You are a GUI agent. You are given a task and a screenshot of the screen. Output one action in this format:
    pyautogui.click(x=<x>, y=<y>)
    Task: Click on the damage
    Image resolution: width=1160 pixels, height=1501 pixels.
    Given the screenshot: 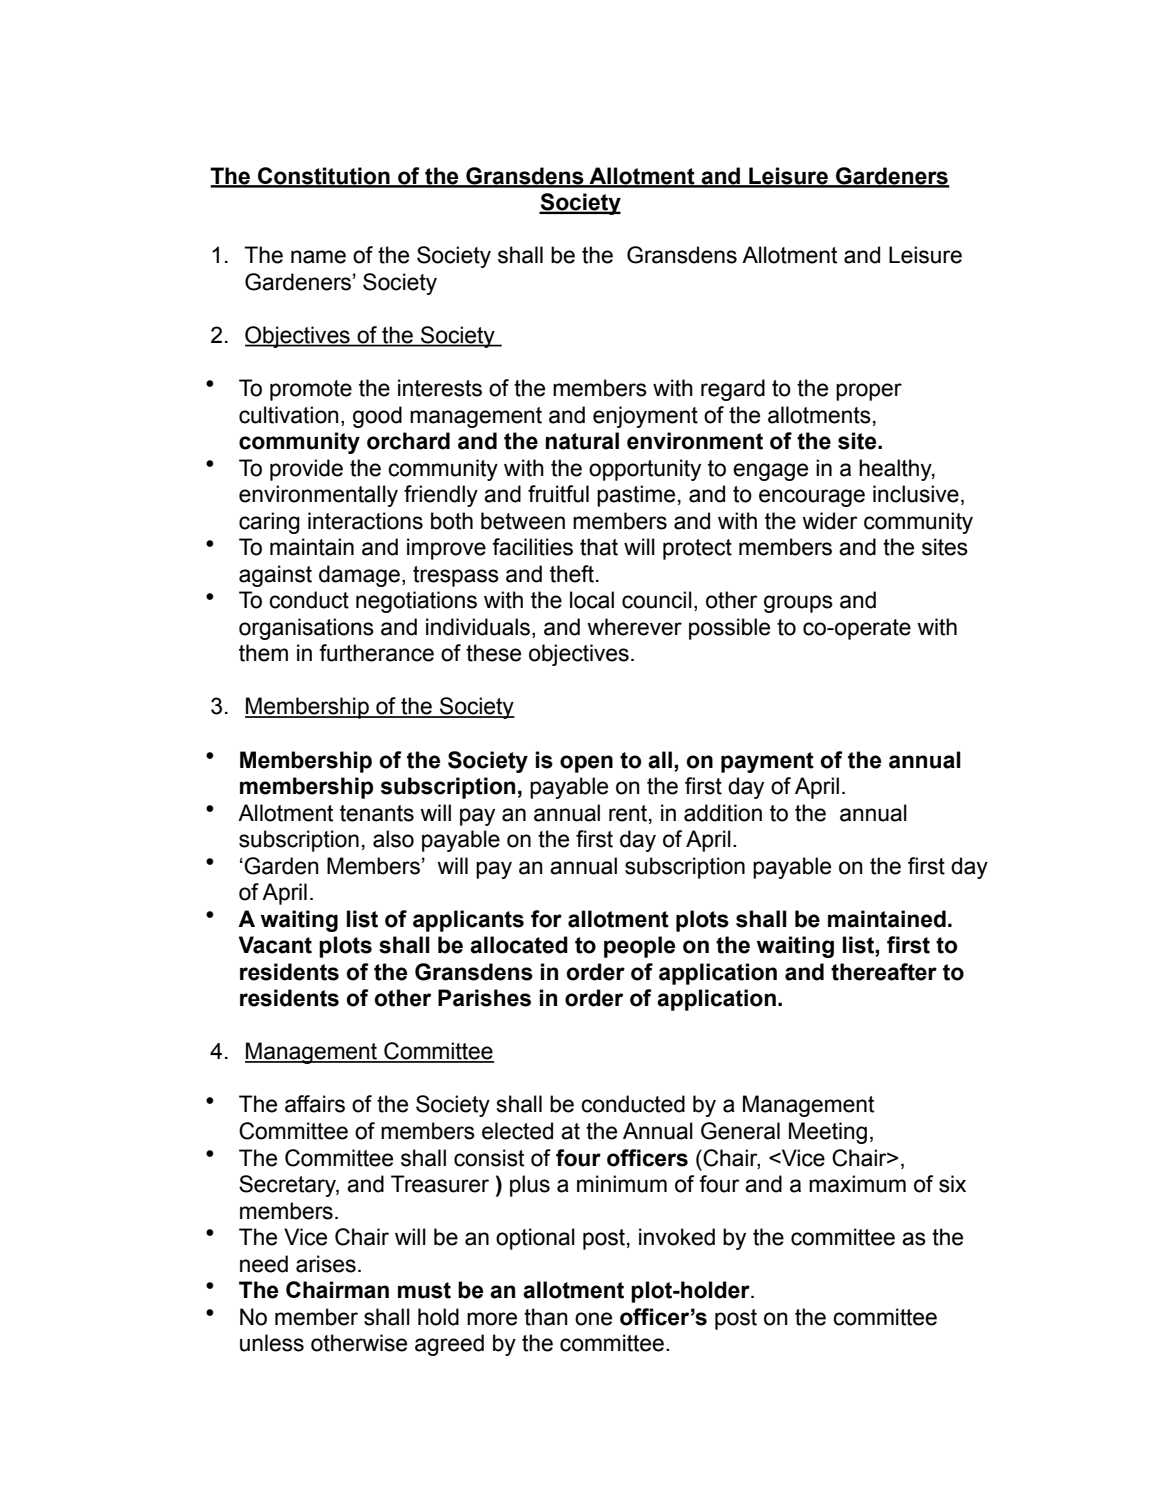 What is the action you would take?
    pyautogui.click(x=359, y=576)
